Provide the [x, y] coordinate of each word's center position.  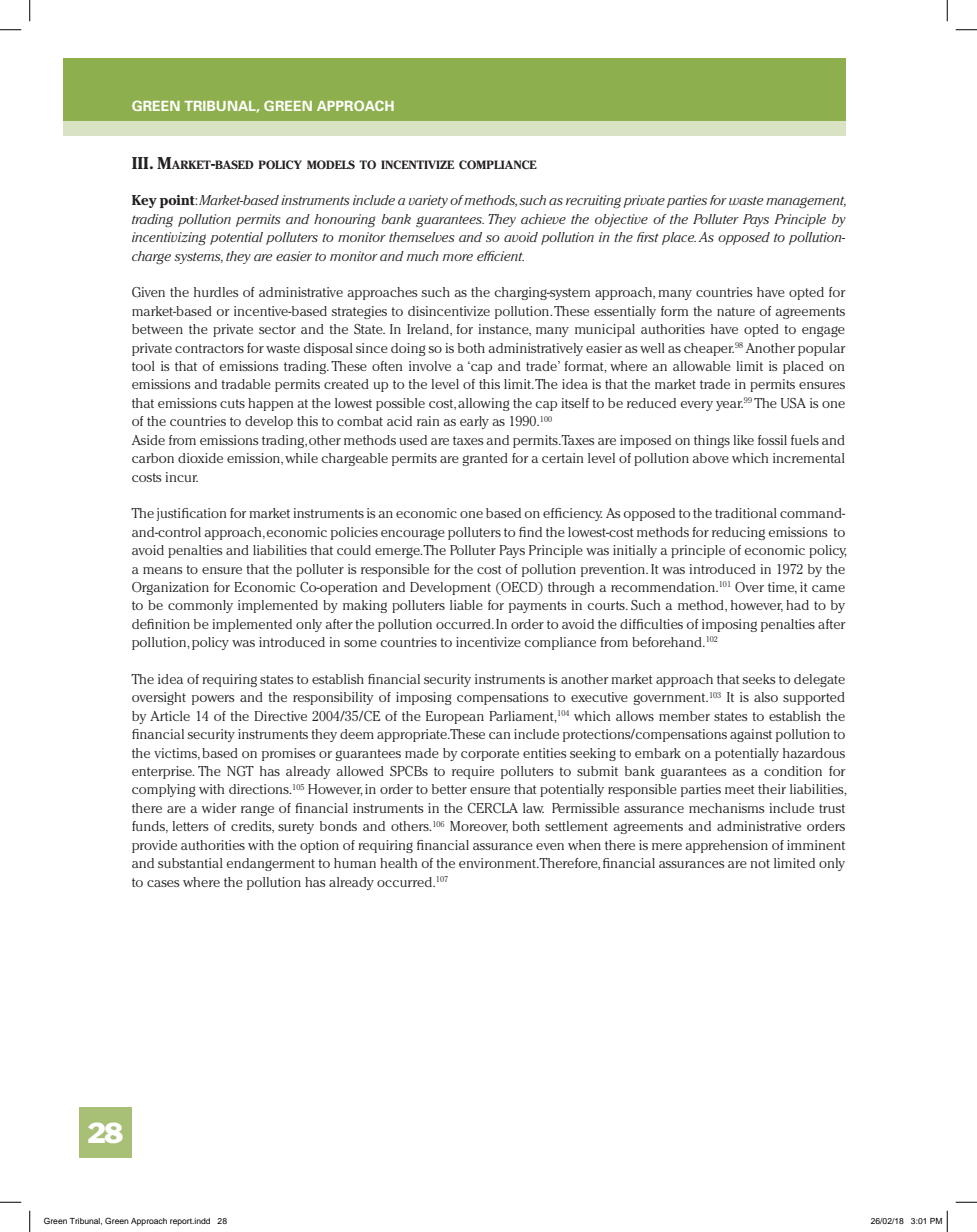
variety [428, 201]
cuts [232, 403]
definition [161, 624]
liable [466, 605]
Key [144, 201]
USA [793, 403]
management [806, 202]
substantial [190, 863]
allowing [484, 404]
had [797, 605]
